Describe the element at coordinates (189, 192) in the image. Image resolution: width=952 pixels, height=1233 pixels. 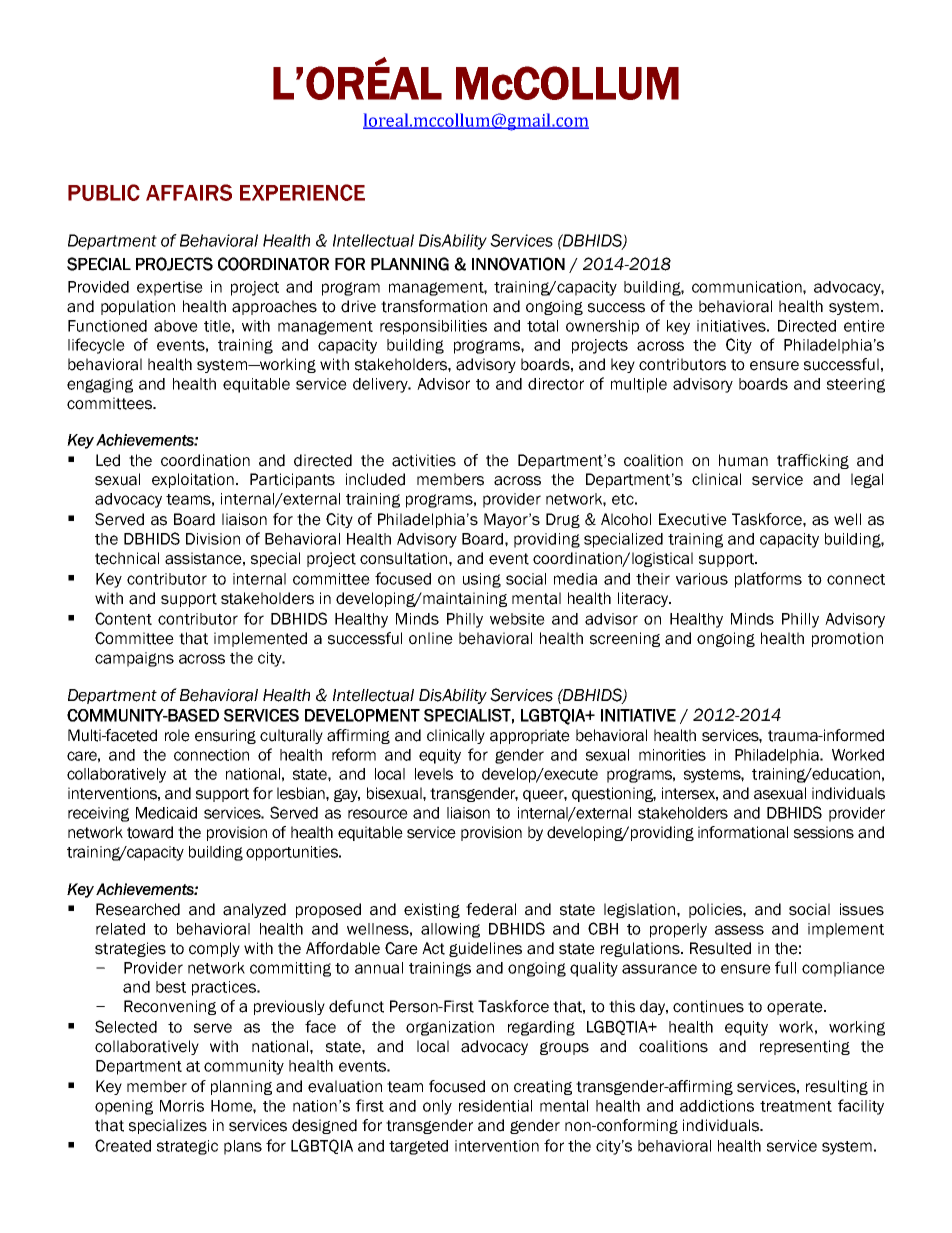
I see `AFFAIRS` at that location.
